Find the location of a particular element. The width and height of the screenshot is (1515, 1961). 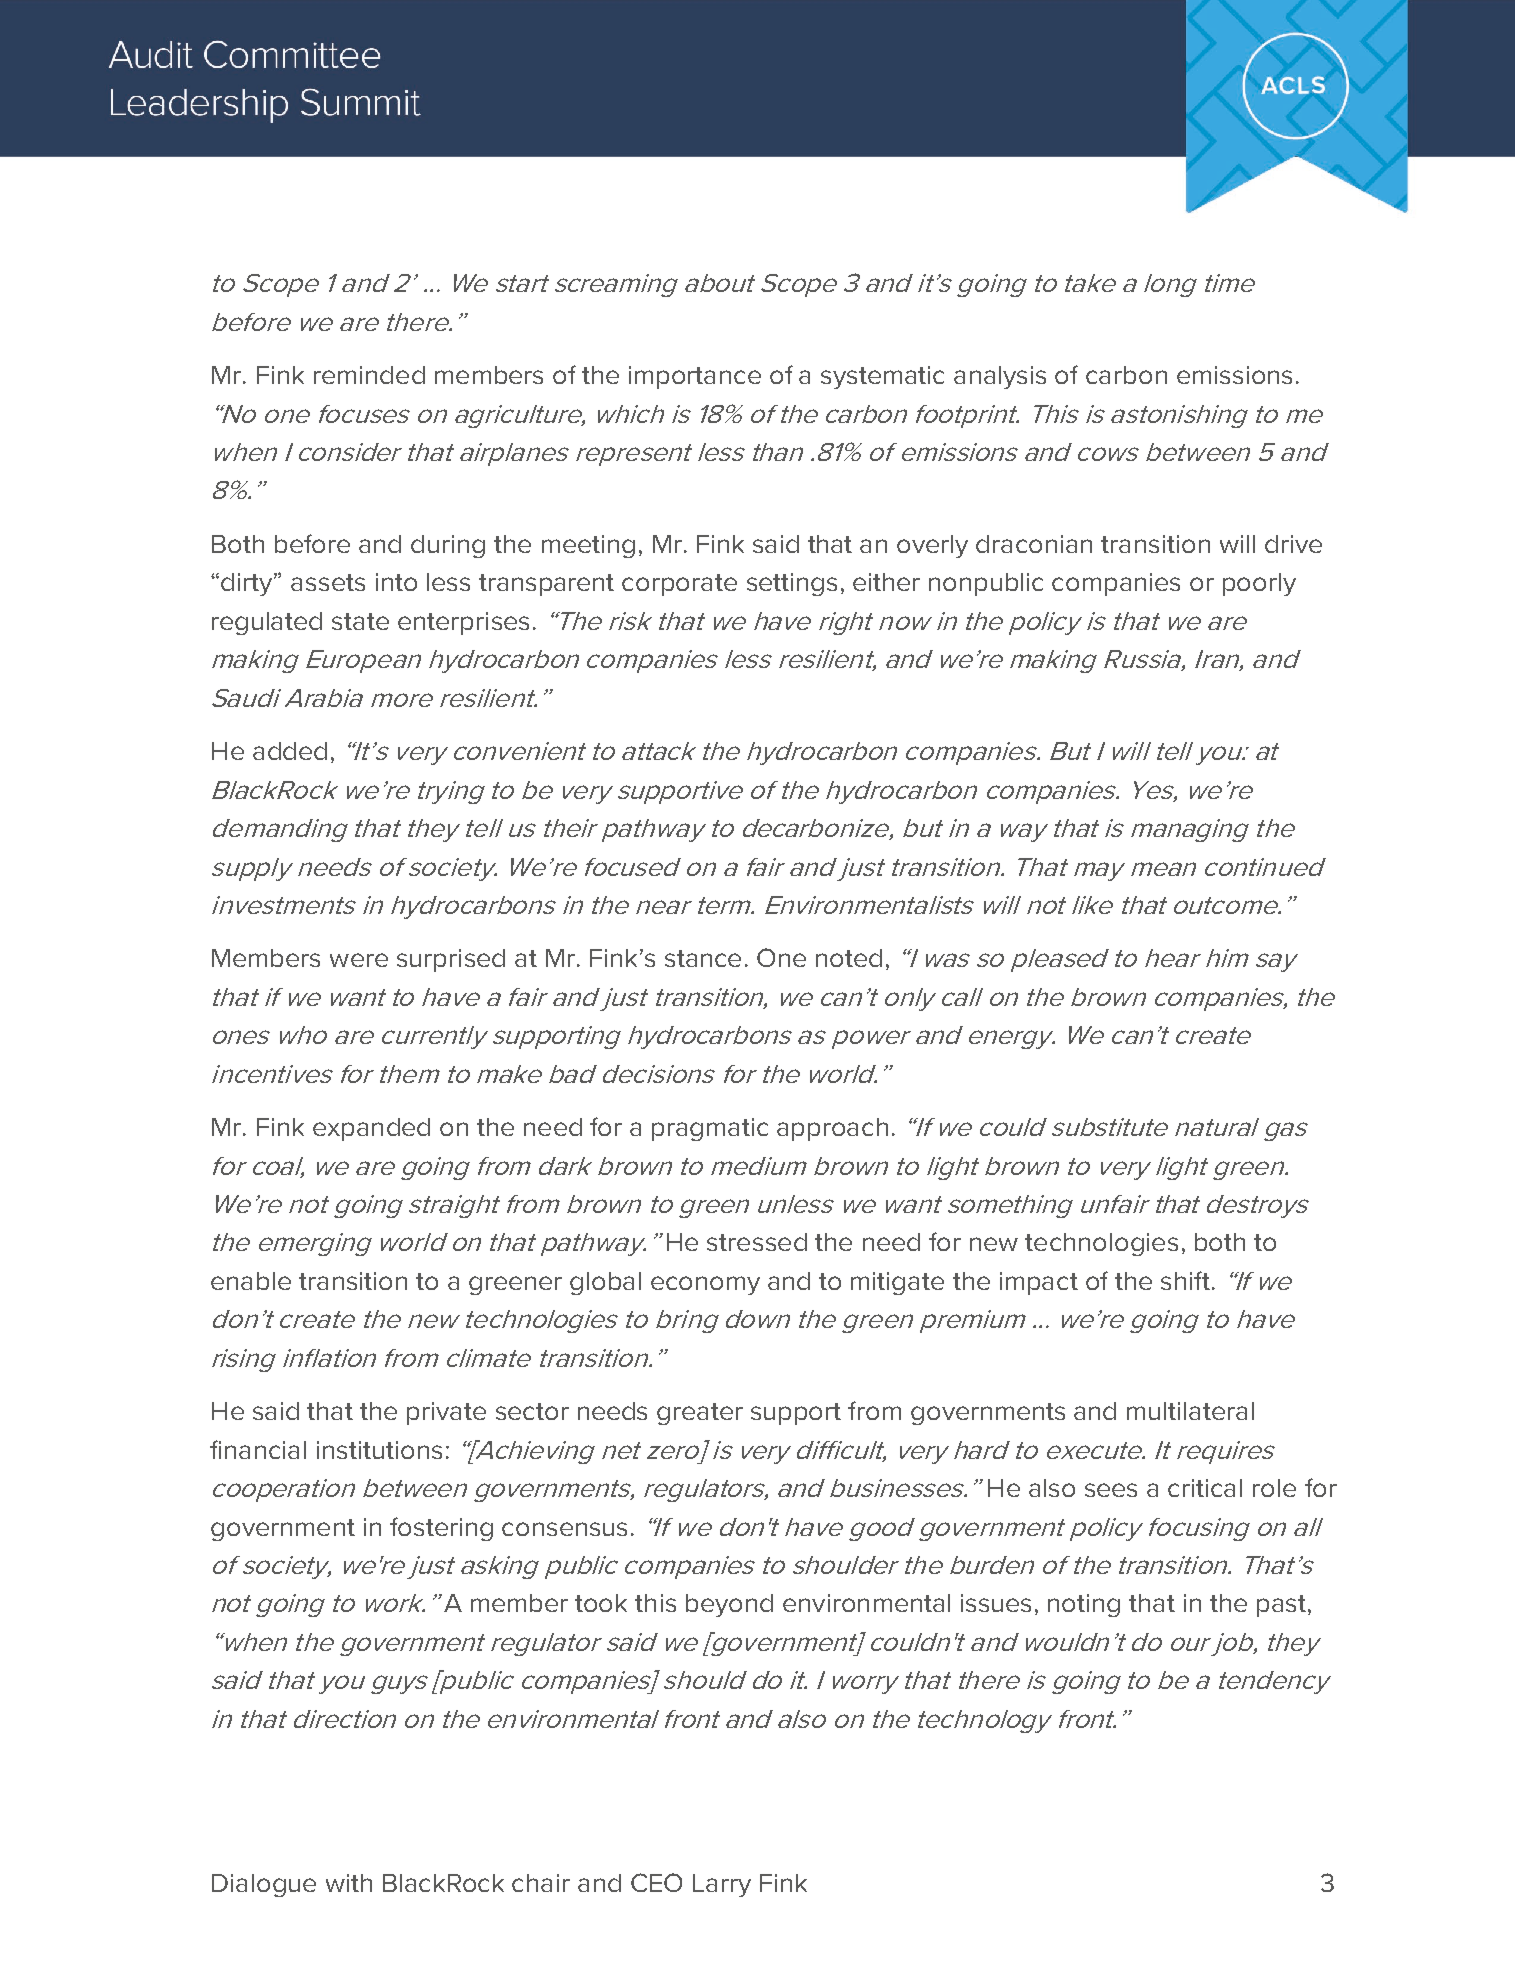

expanded is located at coordinates (371, 1129).
